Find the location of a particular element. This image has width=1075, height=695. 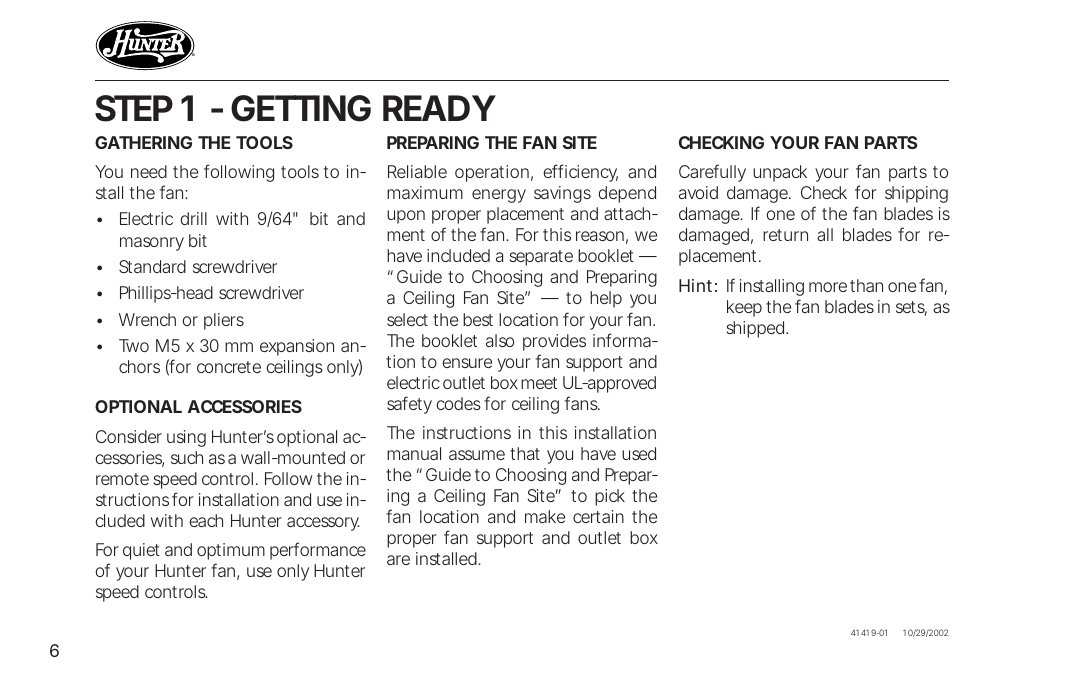

make is located at coordinates (545, 516).
